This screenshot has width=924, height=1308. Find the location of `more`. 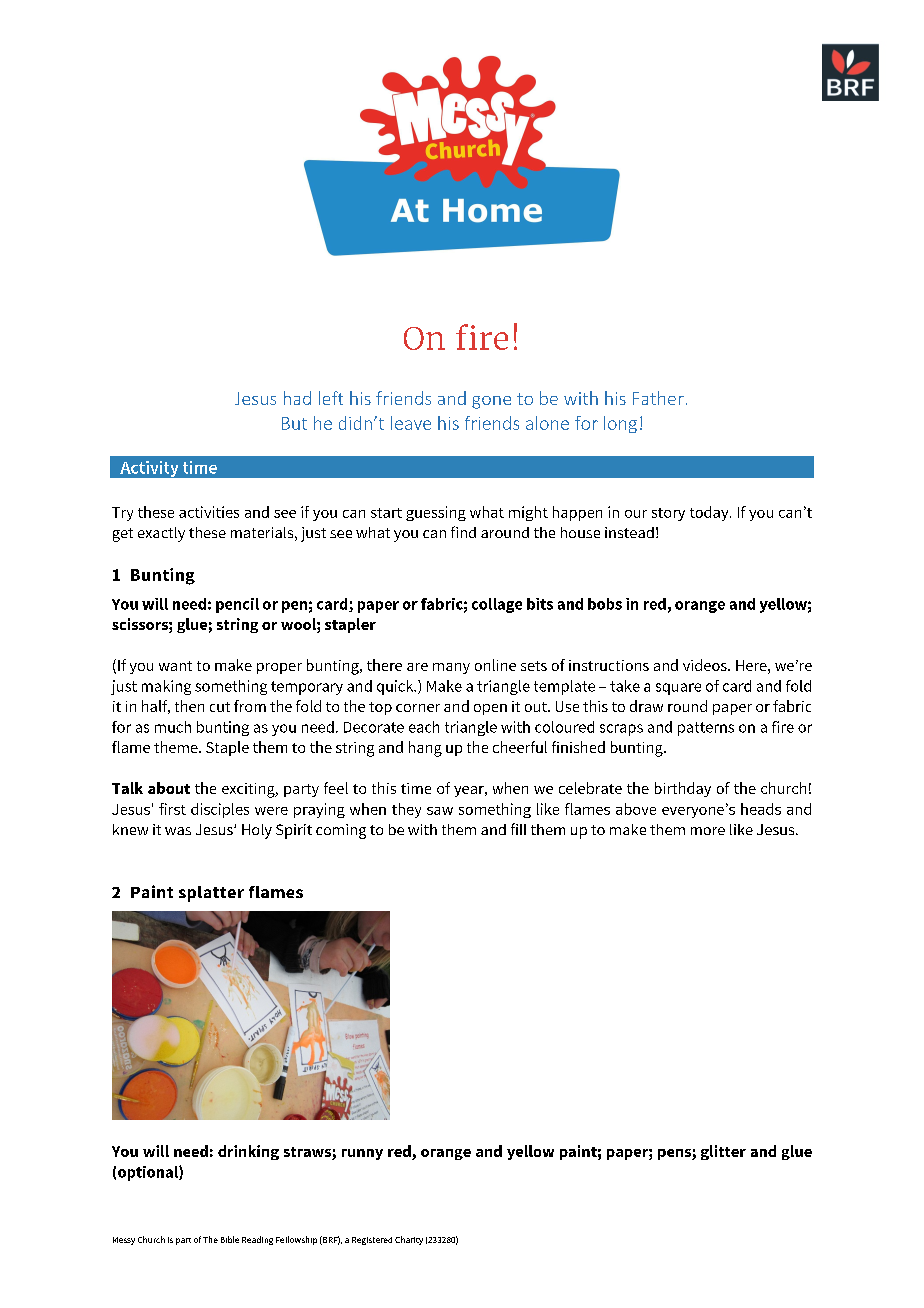

more is located at coordinates (708, 831).
